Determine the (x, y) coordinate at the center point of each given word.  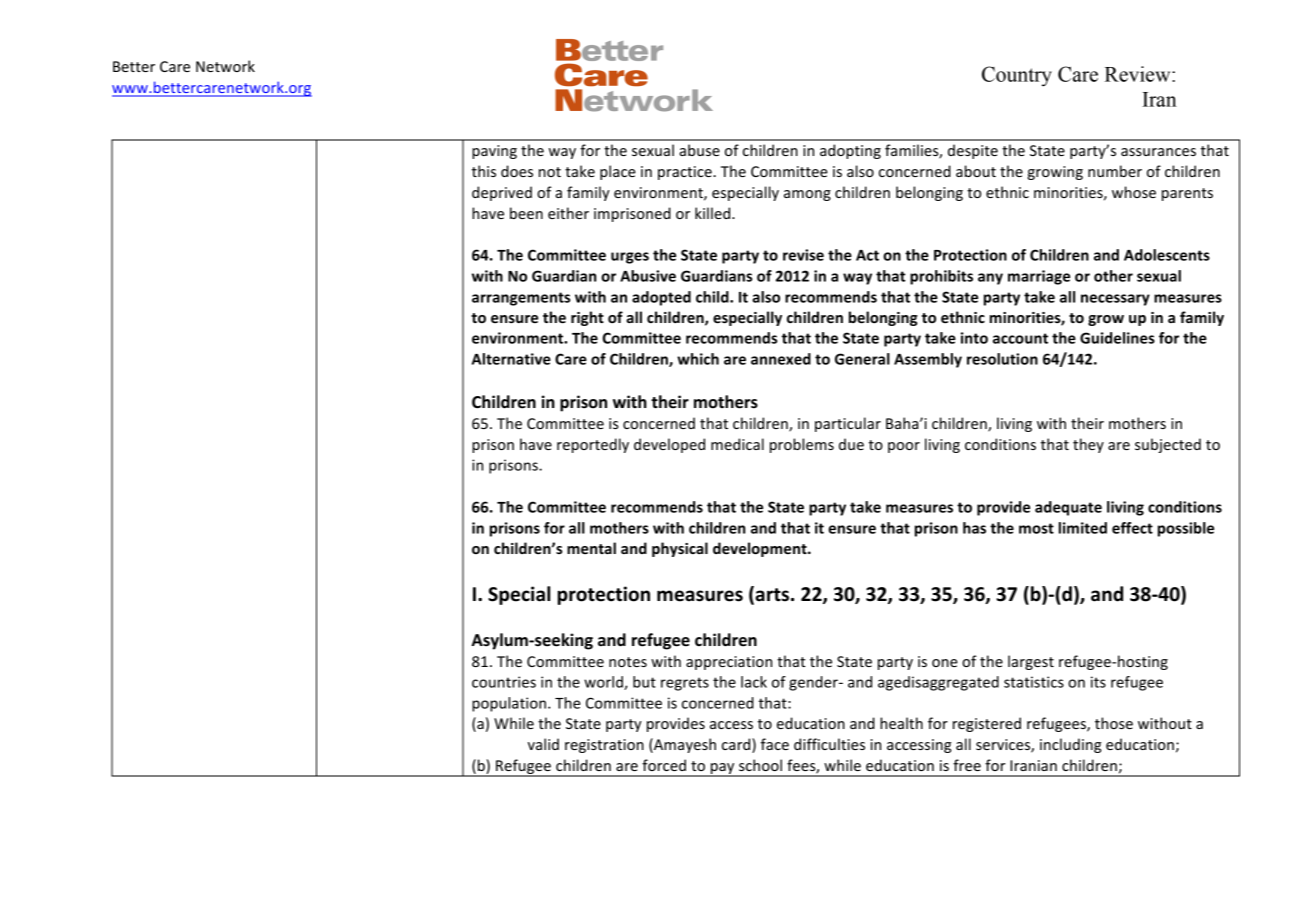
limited (1083, 528)
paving (494, 152)
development (761, 549)
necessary (1115, 300)
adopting (850, 151)
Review (1139, 74)
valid (543, 744)
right (587, 318)
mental (591, 548)
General (862, 359)
